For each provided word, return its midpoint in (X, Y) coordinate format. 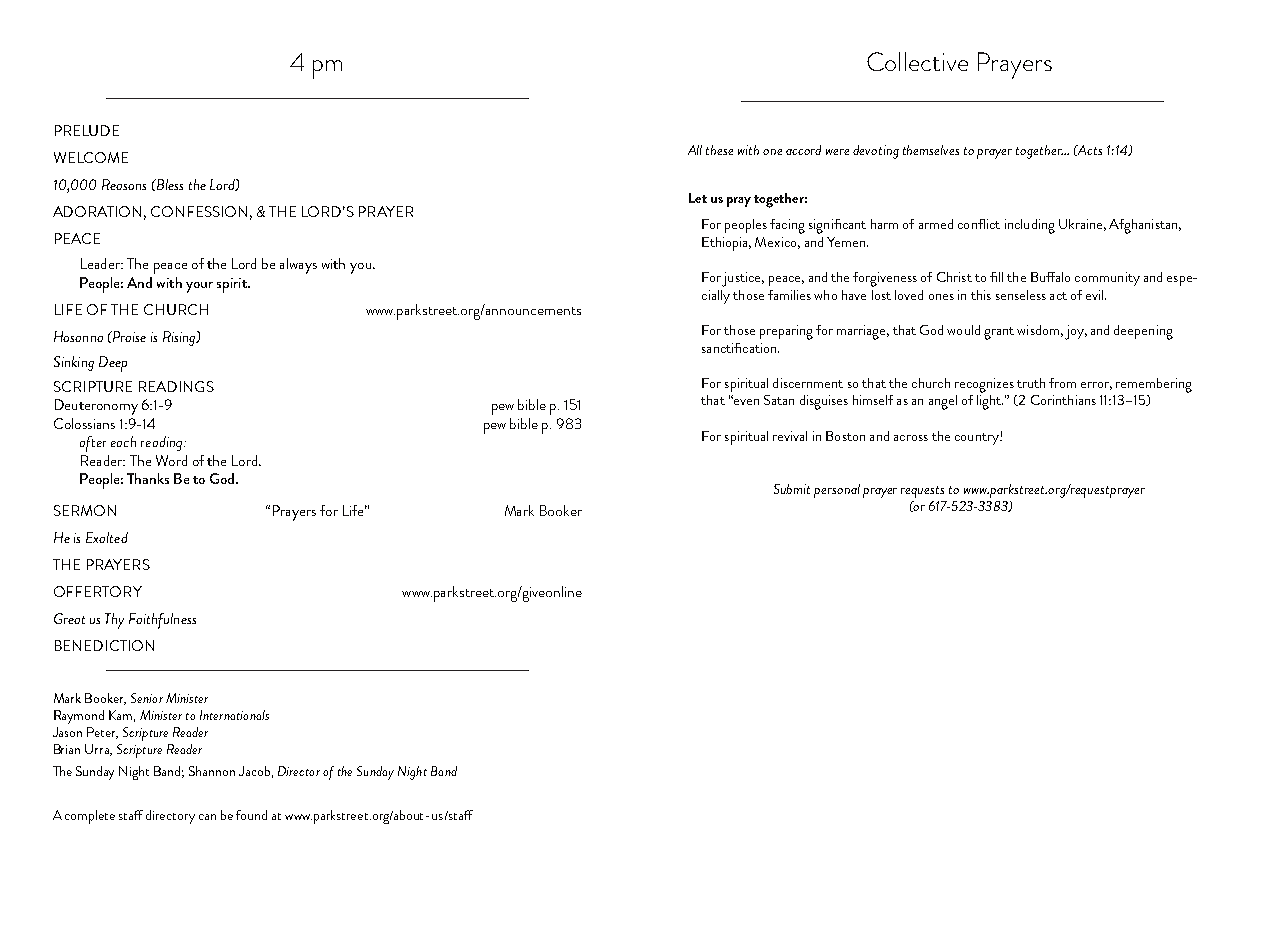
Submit (792, 489)
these (719, 150)
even (745, 401)
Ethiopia (726, 244)
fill (996, 277)
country (978, 439)
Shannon (212, 771)
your (199, 287)
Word (171, 460)
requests (922, 492)
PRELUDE (87, 130)
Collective (917, 61)
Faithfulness (162, 621)
